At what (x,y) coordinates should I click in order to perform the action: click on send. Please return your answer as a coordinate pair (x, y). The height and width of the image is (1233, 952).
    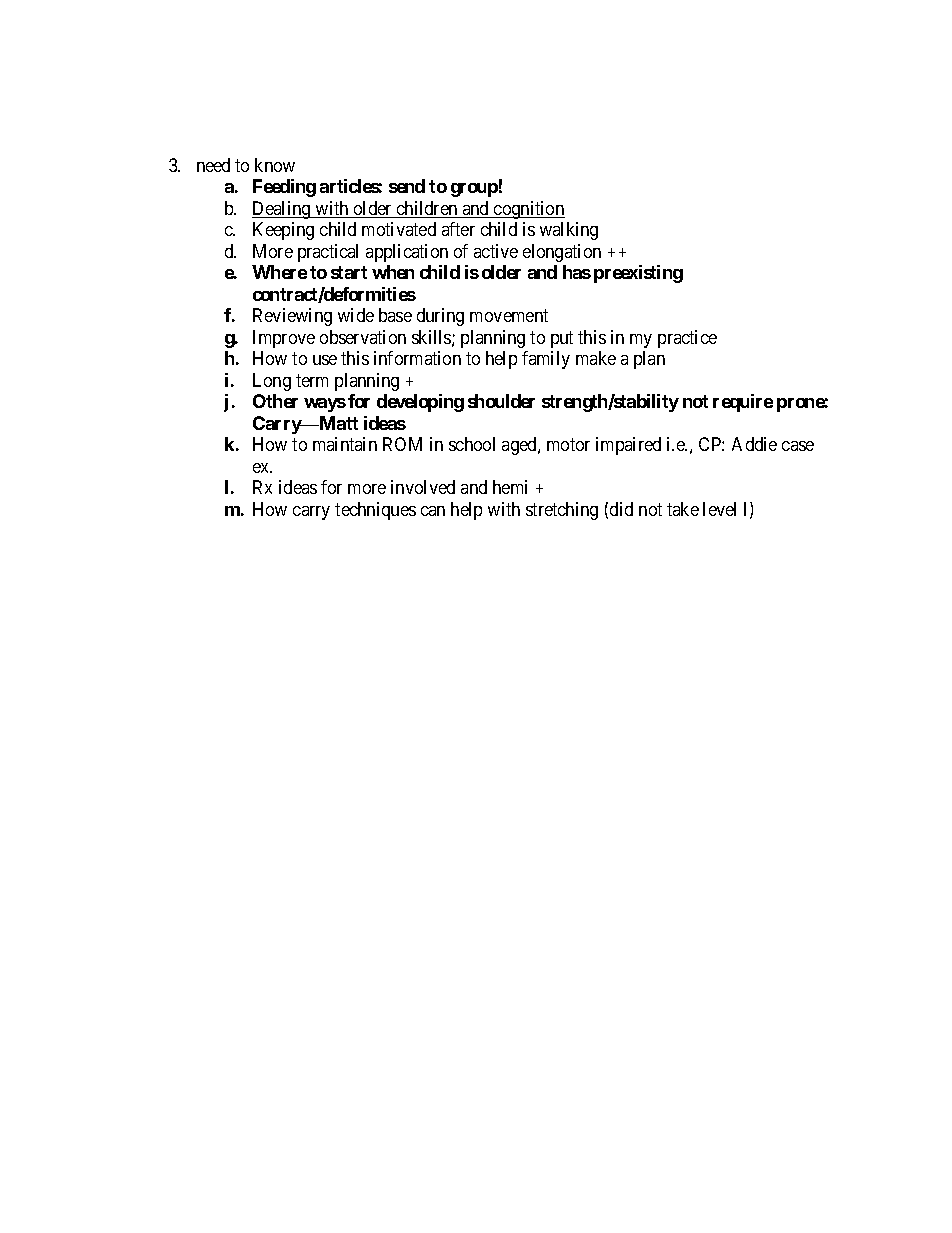
    Looking at the image, I should click on (407, 186).
